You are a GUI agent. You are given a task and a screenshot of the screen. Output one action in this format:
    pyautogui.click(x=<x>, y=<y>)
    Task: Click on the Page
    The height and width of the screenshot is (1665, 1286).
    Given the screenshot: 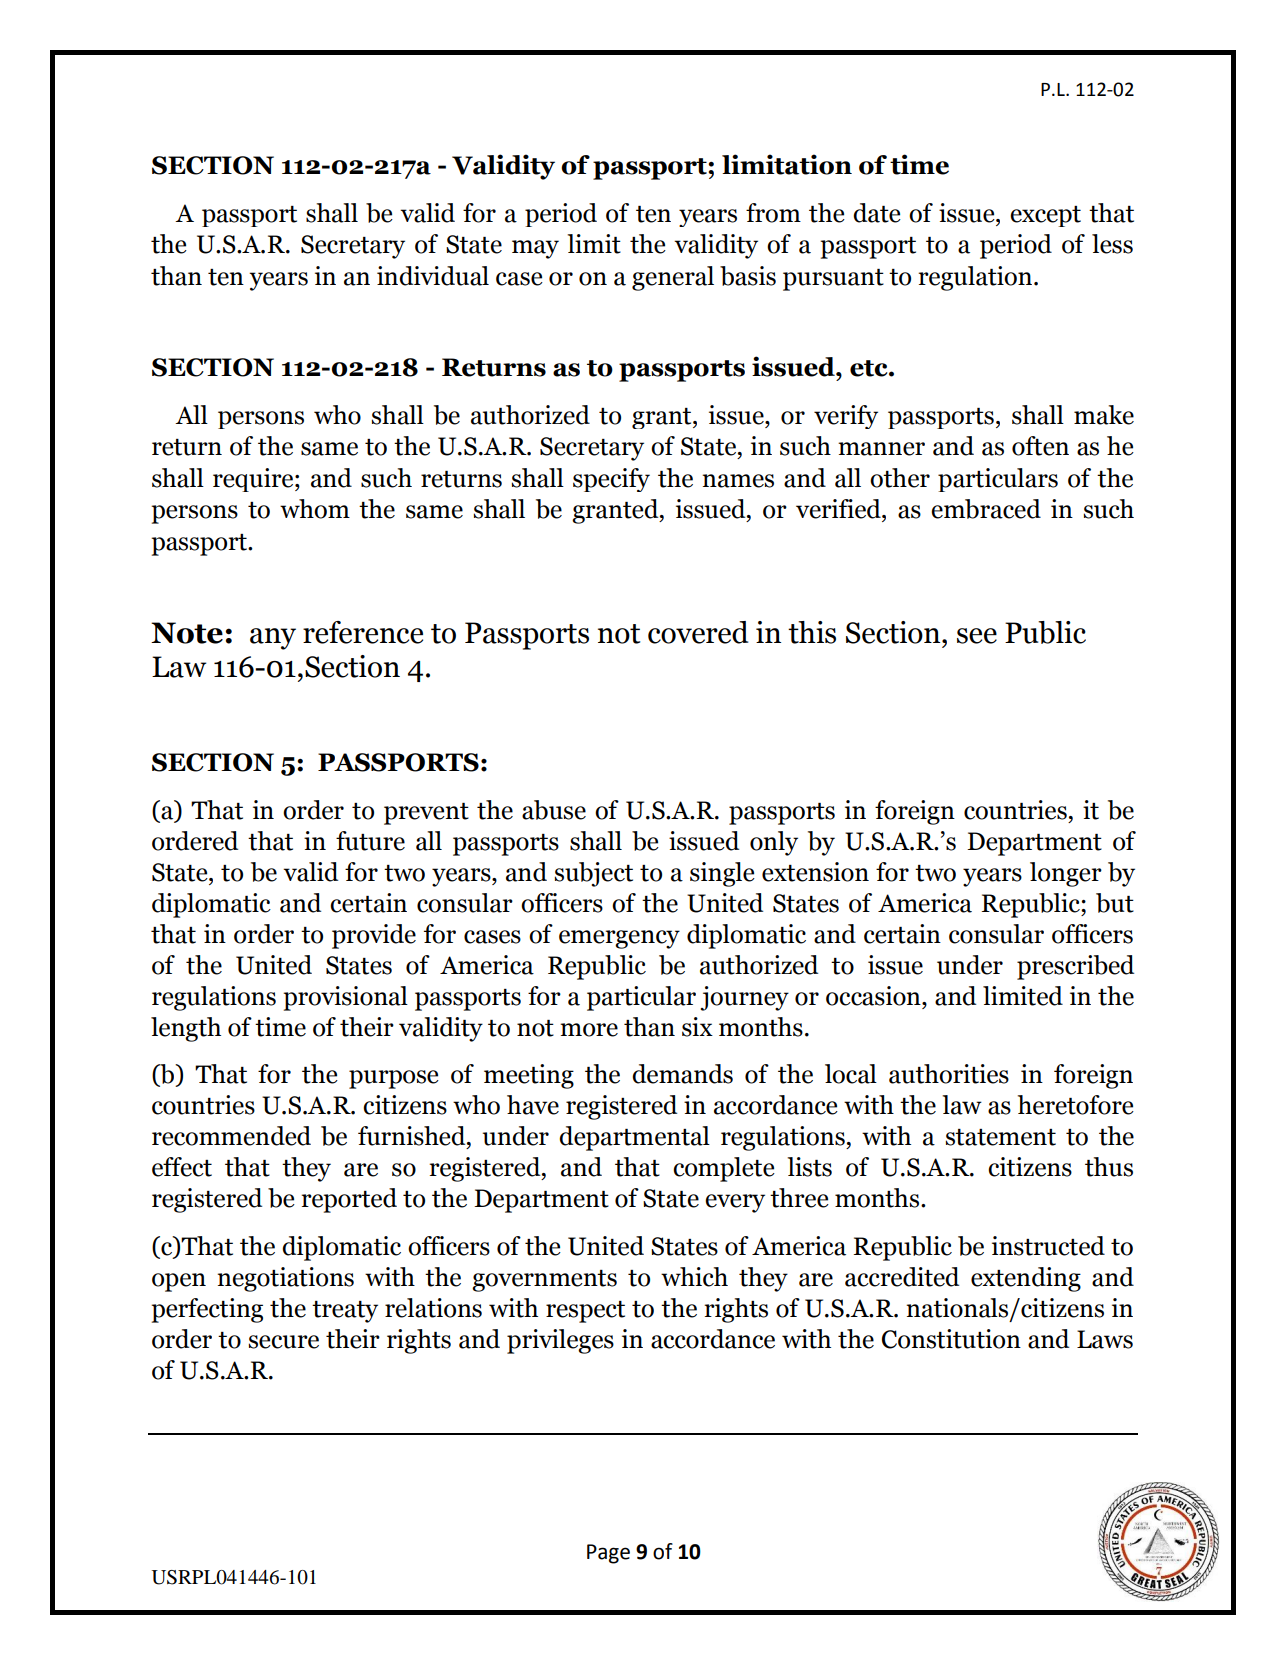 What is the action you would take?
    pyautogui.click(x=608, y=1554)
